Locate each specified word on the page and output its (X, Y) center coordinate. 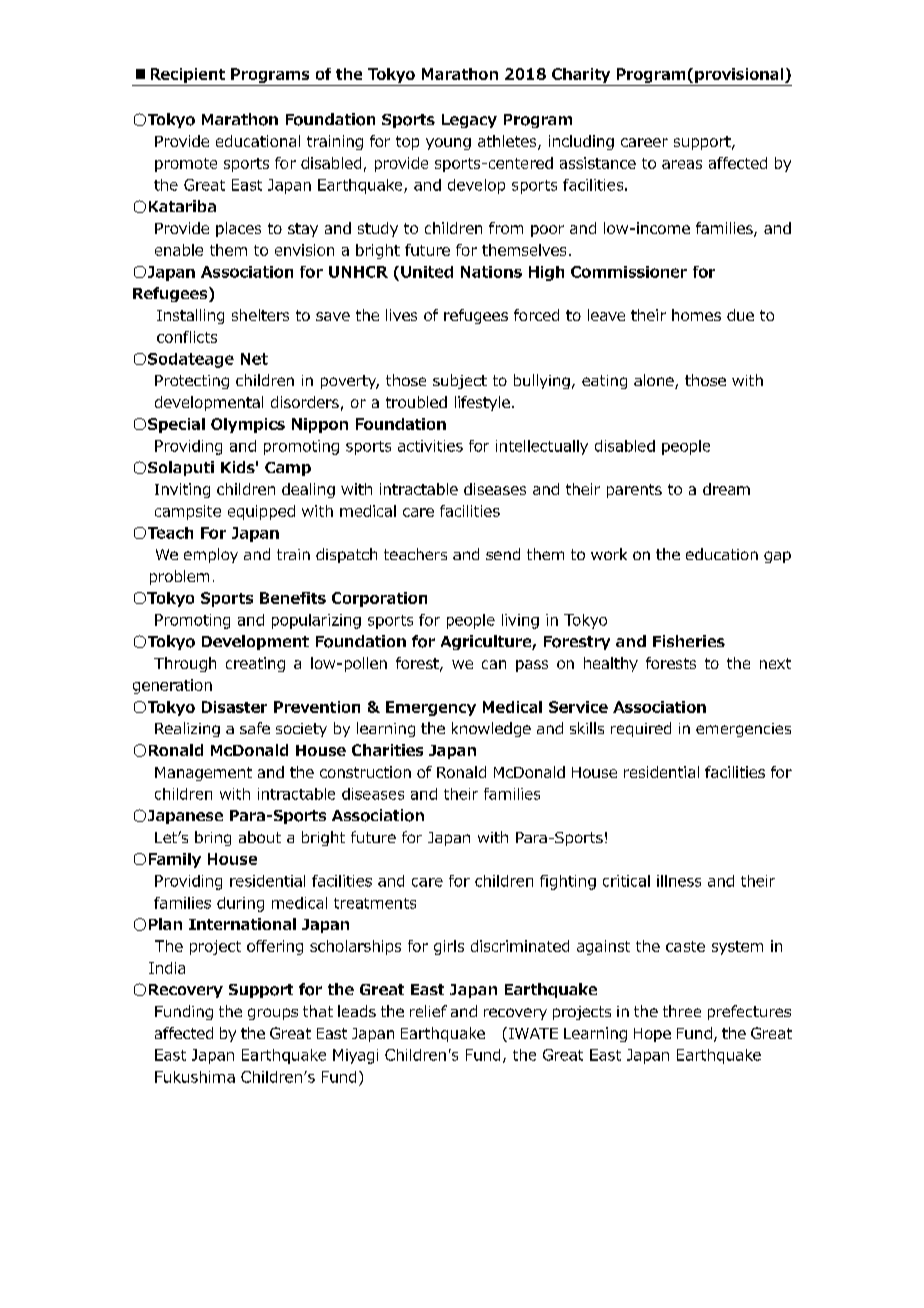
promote (186, 165)
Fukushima (195, 1077)
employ (211, 555)
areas (682, 164)
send (503, 554)
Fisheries (689, 641)
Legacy (469, 121)
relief (428, 1011)
